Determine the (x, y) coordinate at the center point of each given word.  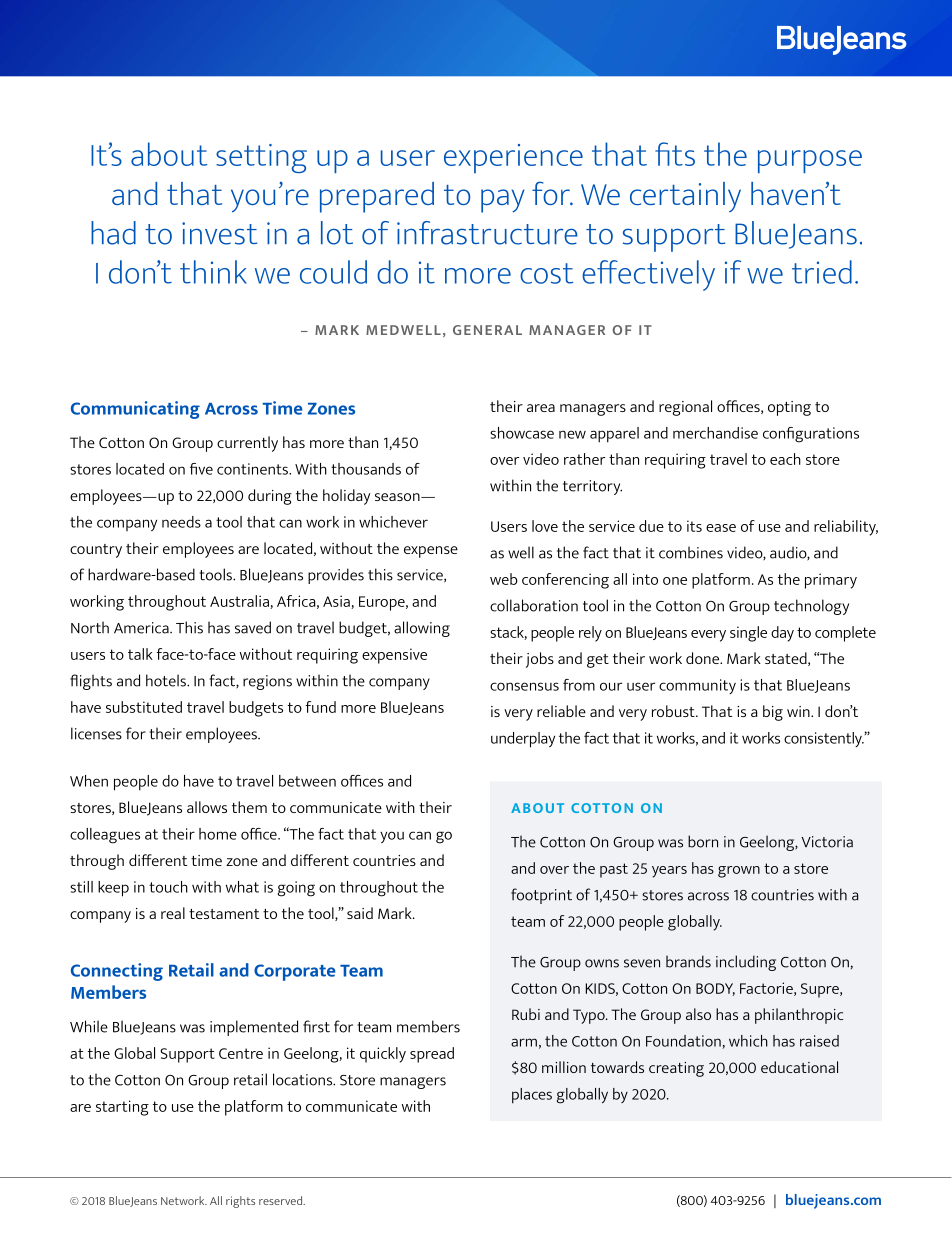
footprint (541, 896)
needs (181, 522)
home (218, 834)
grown (739, 872)
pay (503, 201)
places (532, 1096)
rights (240, 1202)
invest (219, 233)
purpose (810, 161)
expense (431, 552)
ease (721, 528)
